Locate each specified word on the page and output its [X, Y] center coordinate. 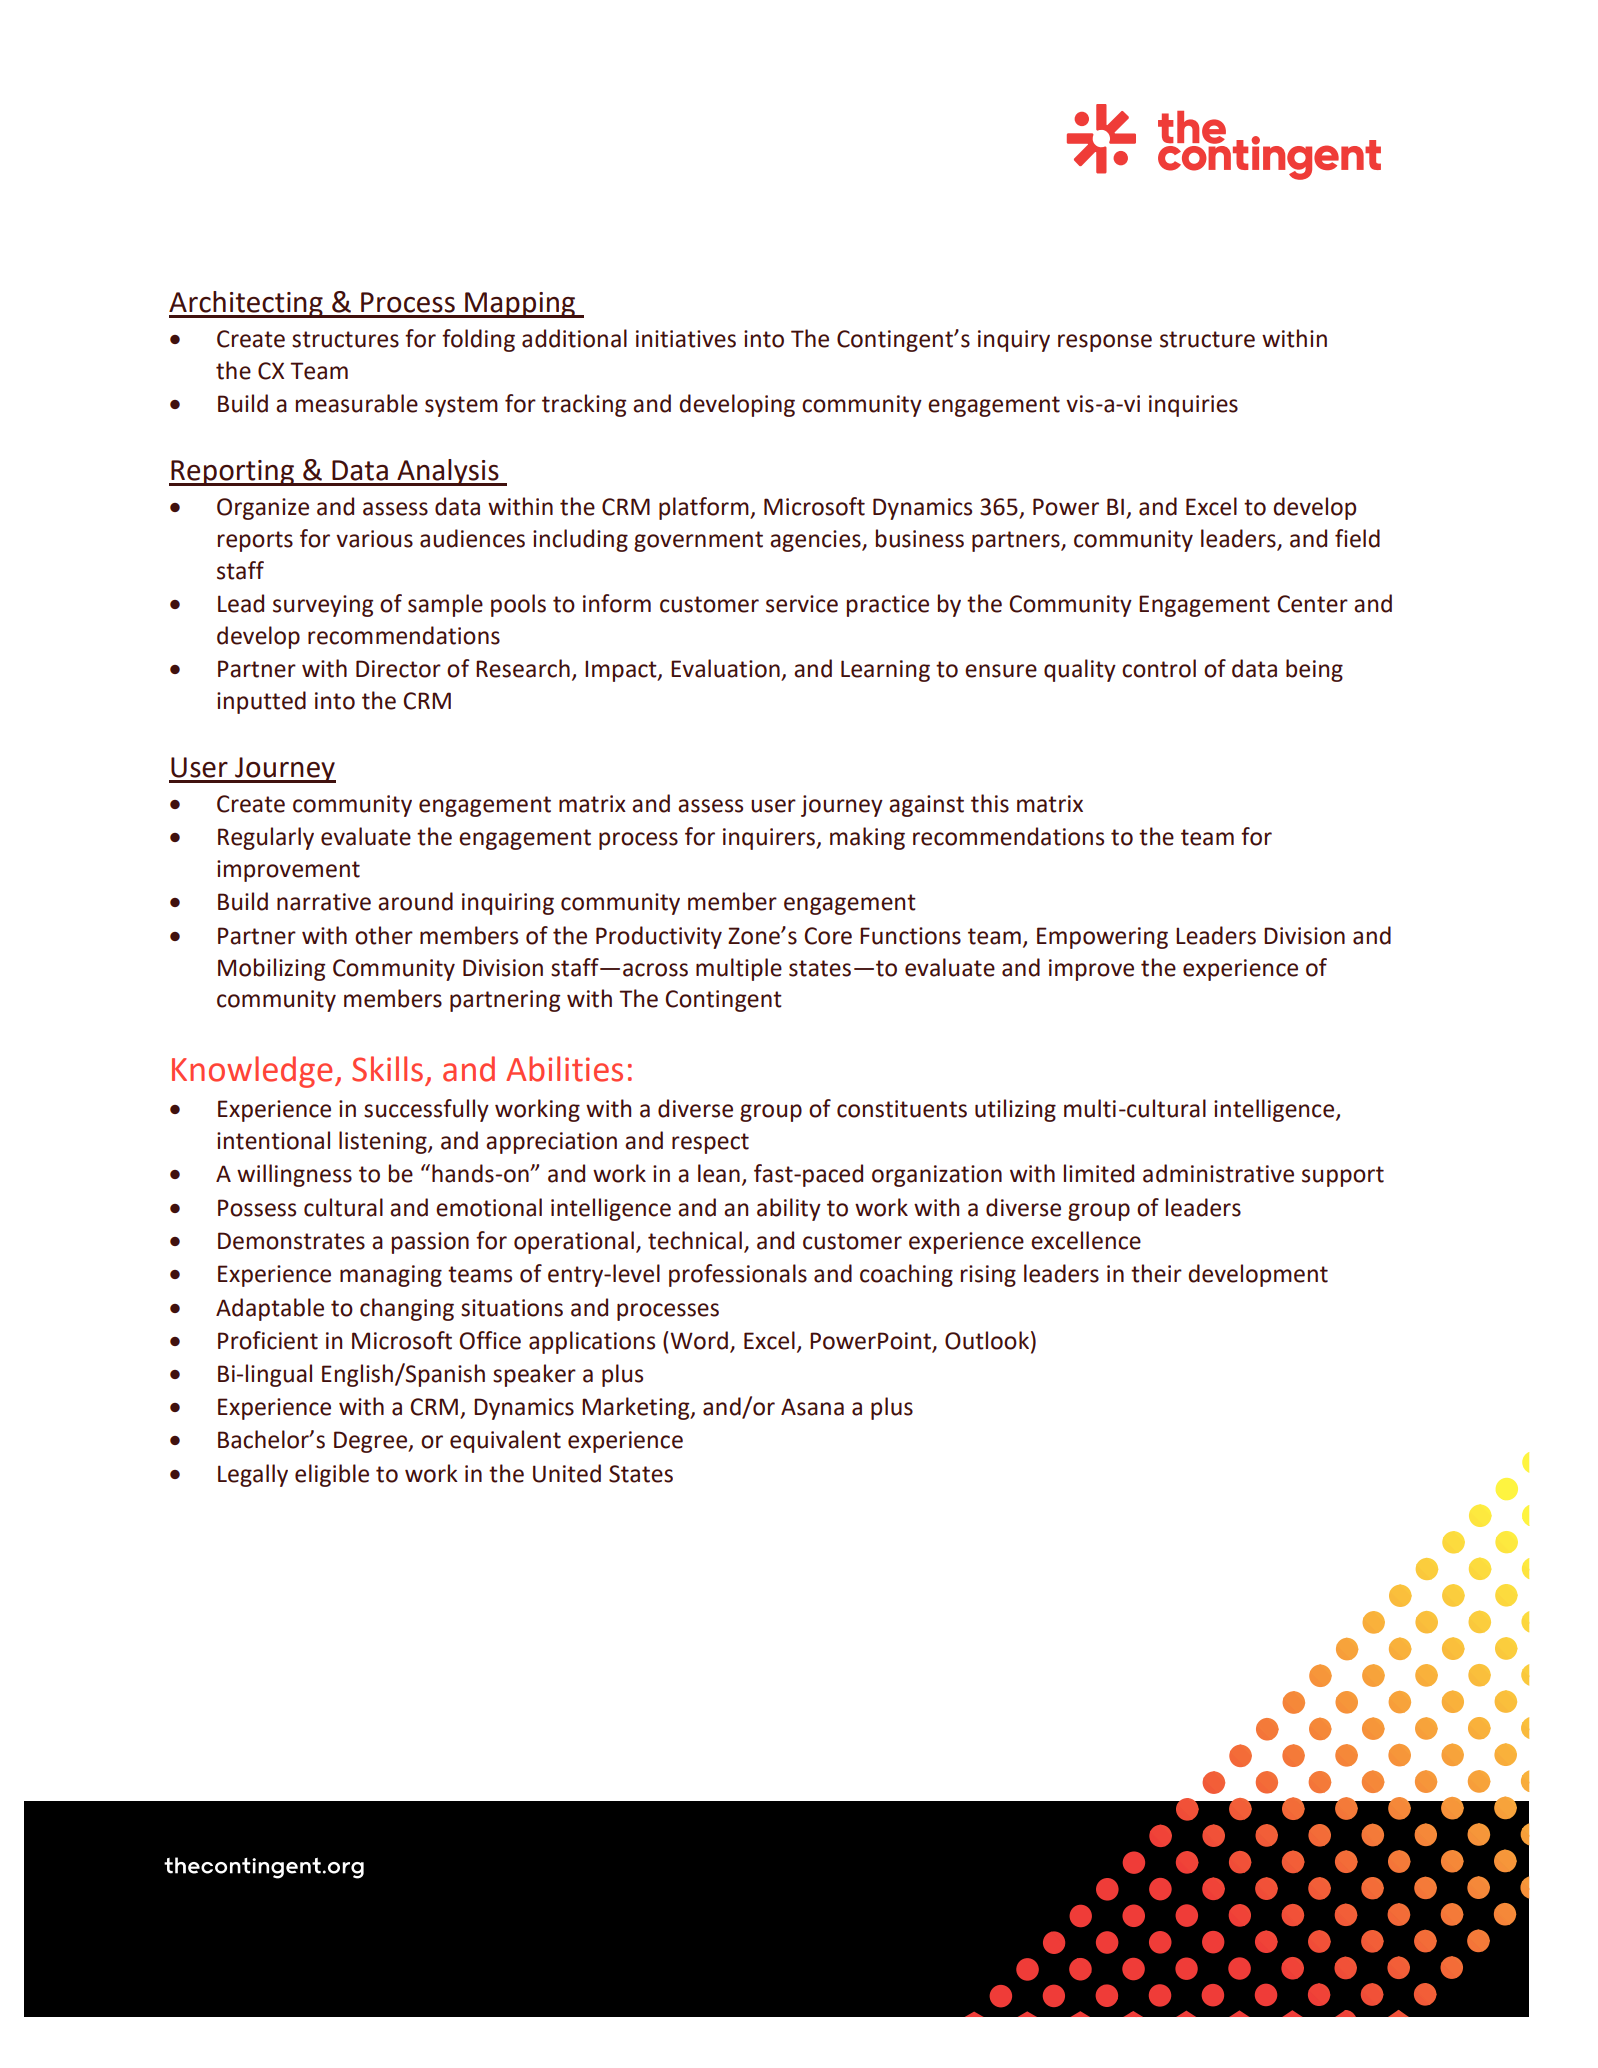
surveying [323, 606]
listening [384, 1142]
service [802, 604]
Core [828, 936]
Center [1313, 604]
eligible [332, 1475]
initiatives [686, 339]
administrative [1218, 1173]
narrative [324, 902]
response [1105, 343]
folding [478, 340]
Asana [812, 1407]
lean [719, 1173]
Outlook [987, 1340]
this [990, 803]
